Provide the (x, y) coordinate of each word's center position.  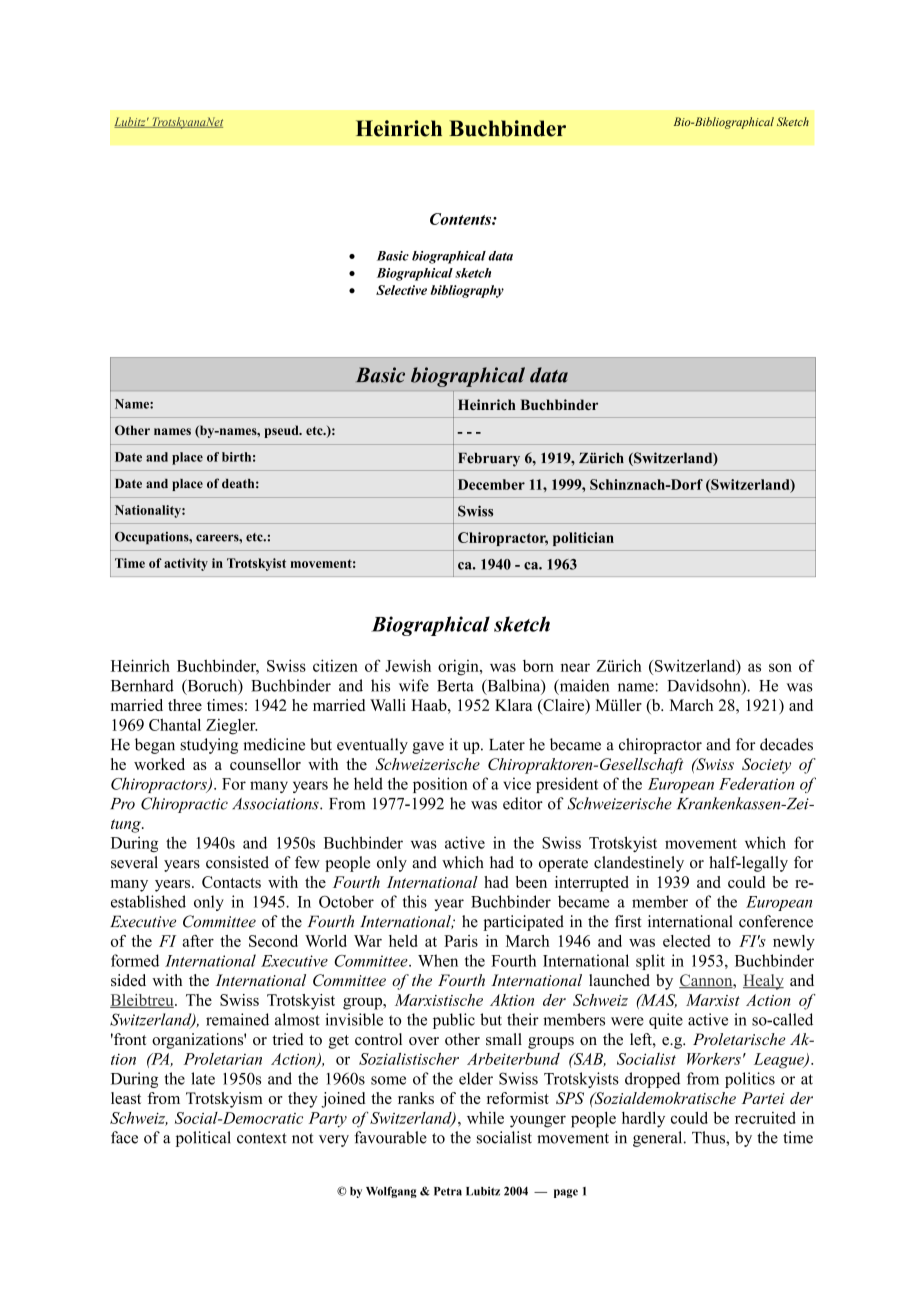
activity (186, 564)
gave (428, 748)
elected (686, 941)
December (491, 484)
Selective (401, 290)
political (203, 1139)
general (659, 1139)
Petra (448, 1191)
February (489, 460)
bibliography (467, 291)
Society (766, 766)
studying (209, 746)
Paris (461, 941)
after (198, 941)
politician (583, 539)
